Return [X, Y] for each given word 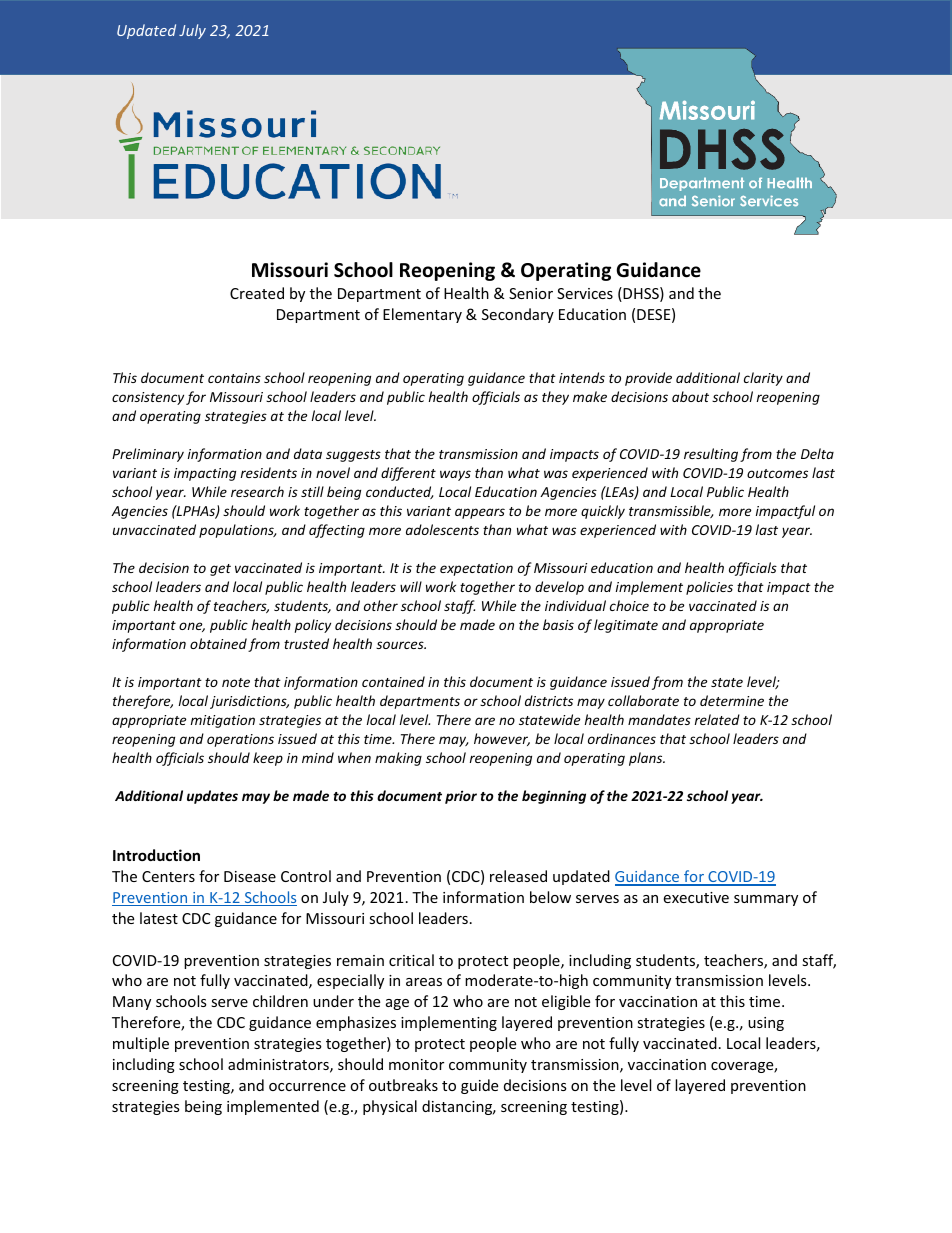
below [550, 897]
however [502, 739]
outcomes [777, 473]
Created [257, 293]
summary [766, 900]
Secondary [518, 315]
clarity [763, 379]
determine [732, 700]
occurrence [307, 1087]
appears [480, 513]
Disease [250, 876]
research [257, 491]
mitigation [223, 721]
